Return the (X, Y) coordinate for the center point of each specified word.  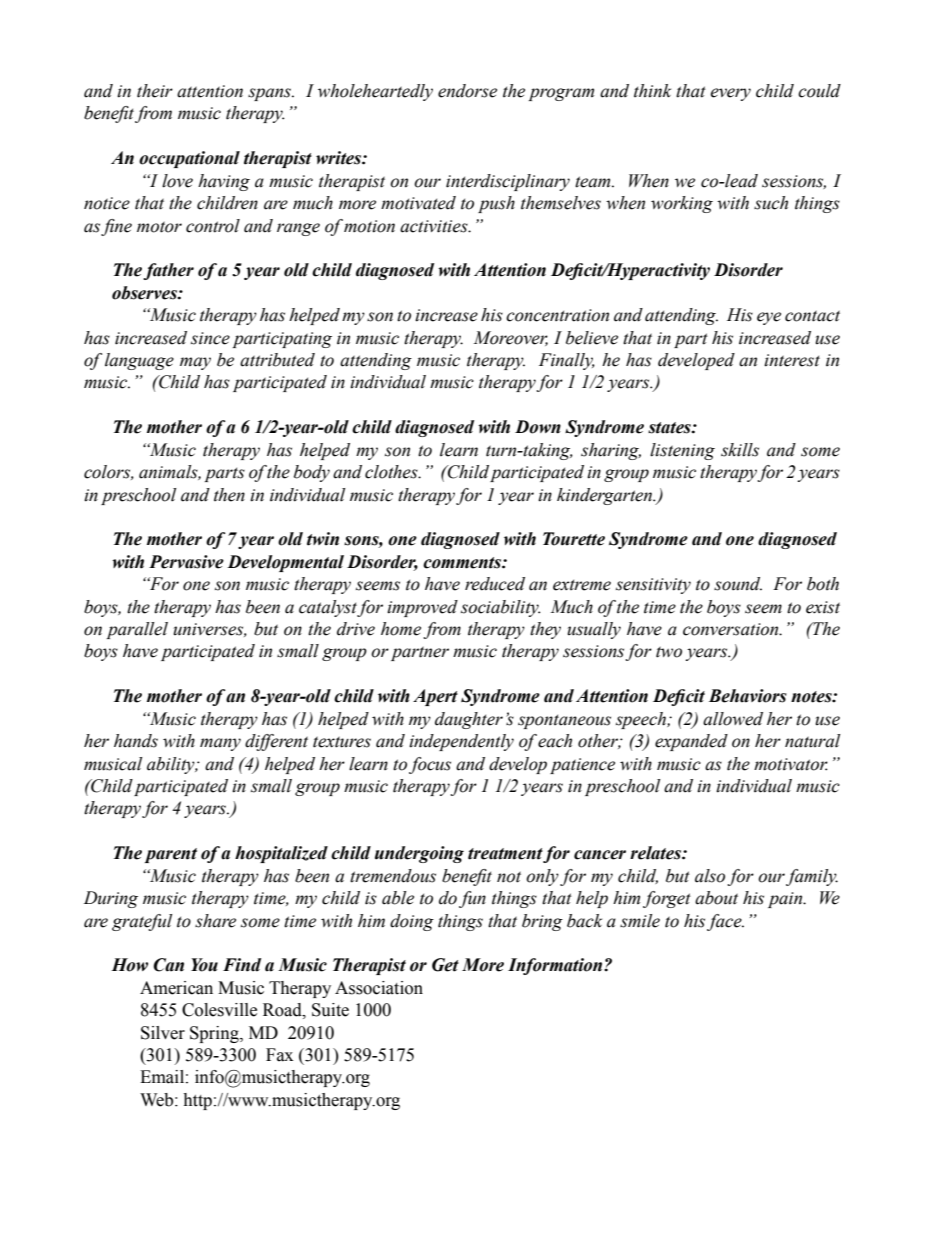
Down (538, 427)
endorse (467, 91)
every (730, 94)
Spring (215, 1034)
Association (379, 988)
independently (461, 742)
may (195, 363)
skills (740, 450)
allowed (733, 719)
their (155, 91)
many (220, 744)
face (725, 922)
